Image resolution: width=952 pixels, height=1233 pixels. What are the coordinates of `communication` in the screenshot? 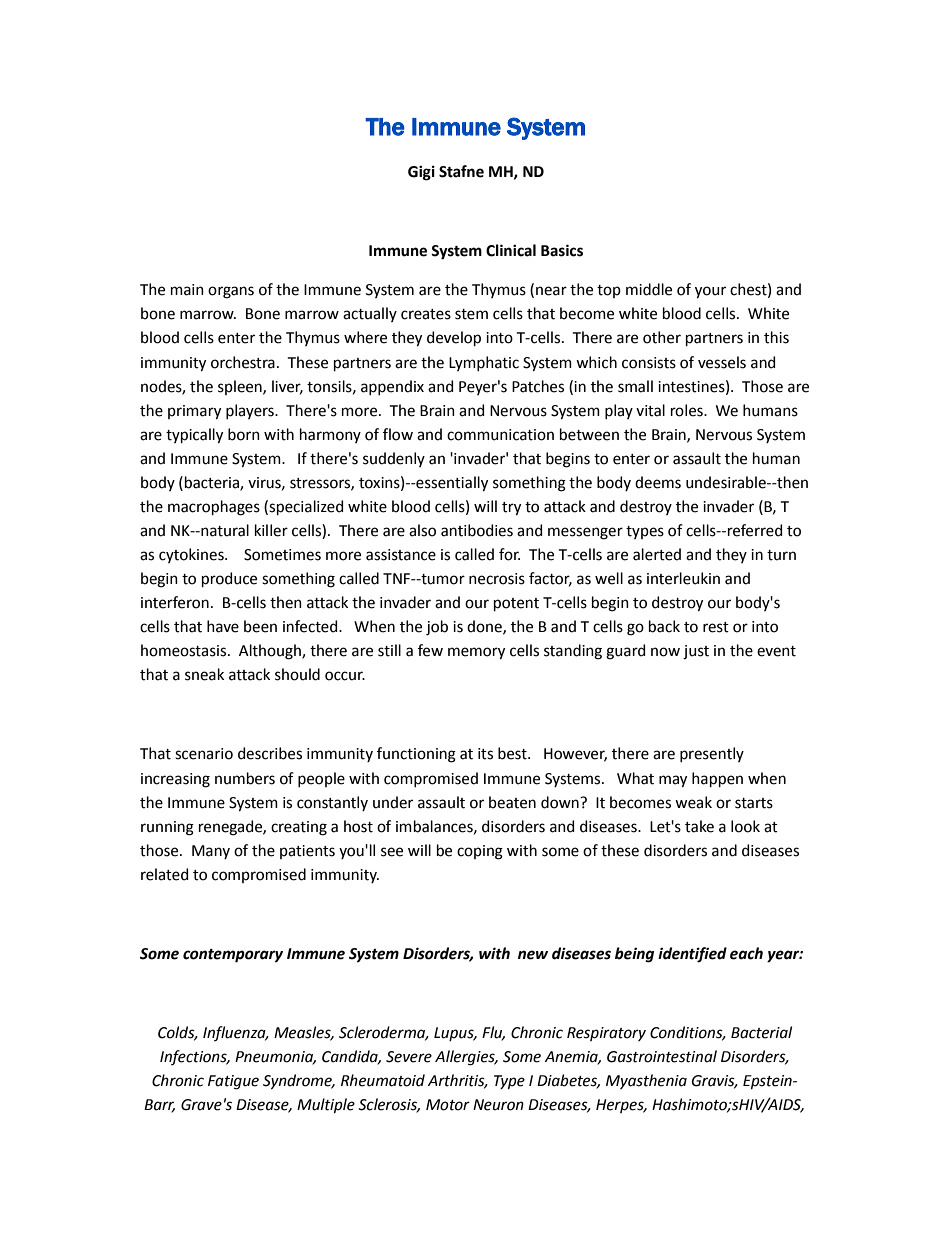 It's located at (500, 435).
